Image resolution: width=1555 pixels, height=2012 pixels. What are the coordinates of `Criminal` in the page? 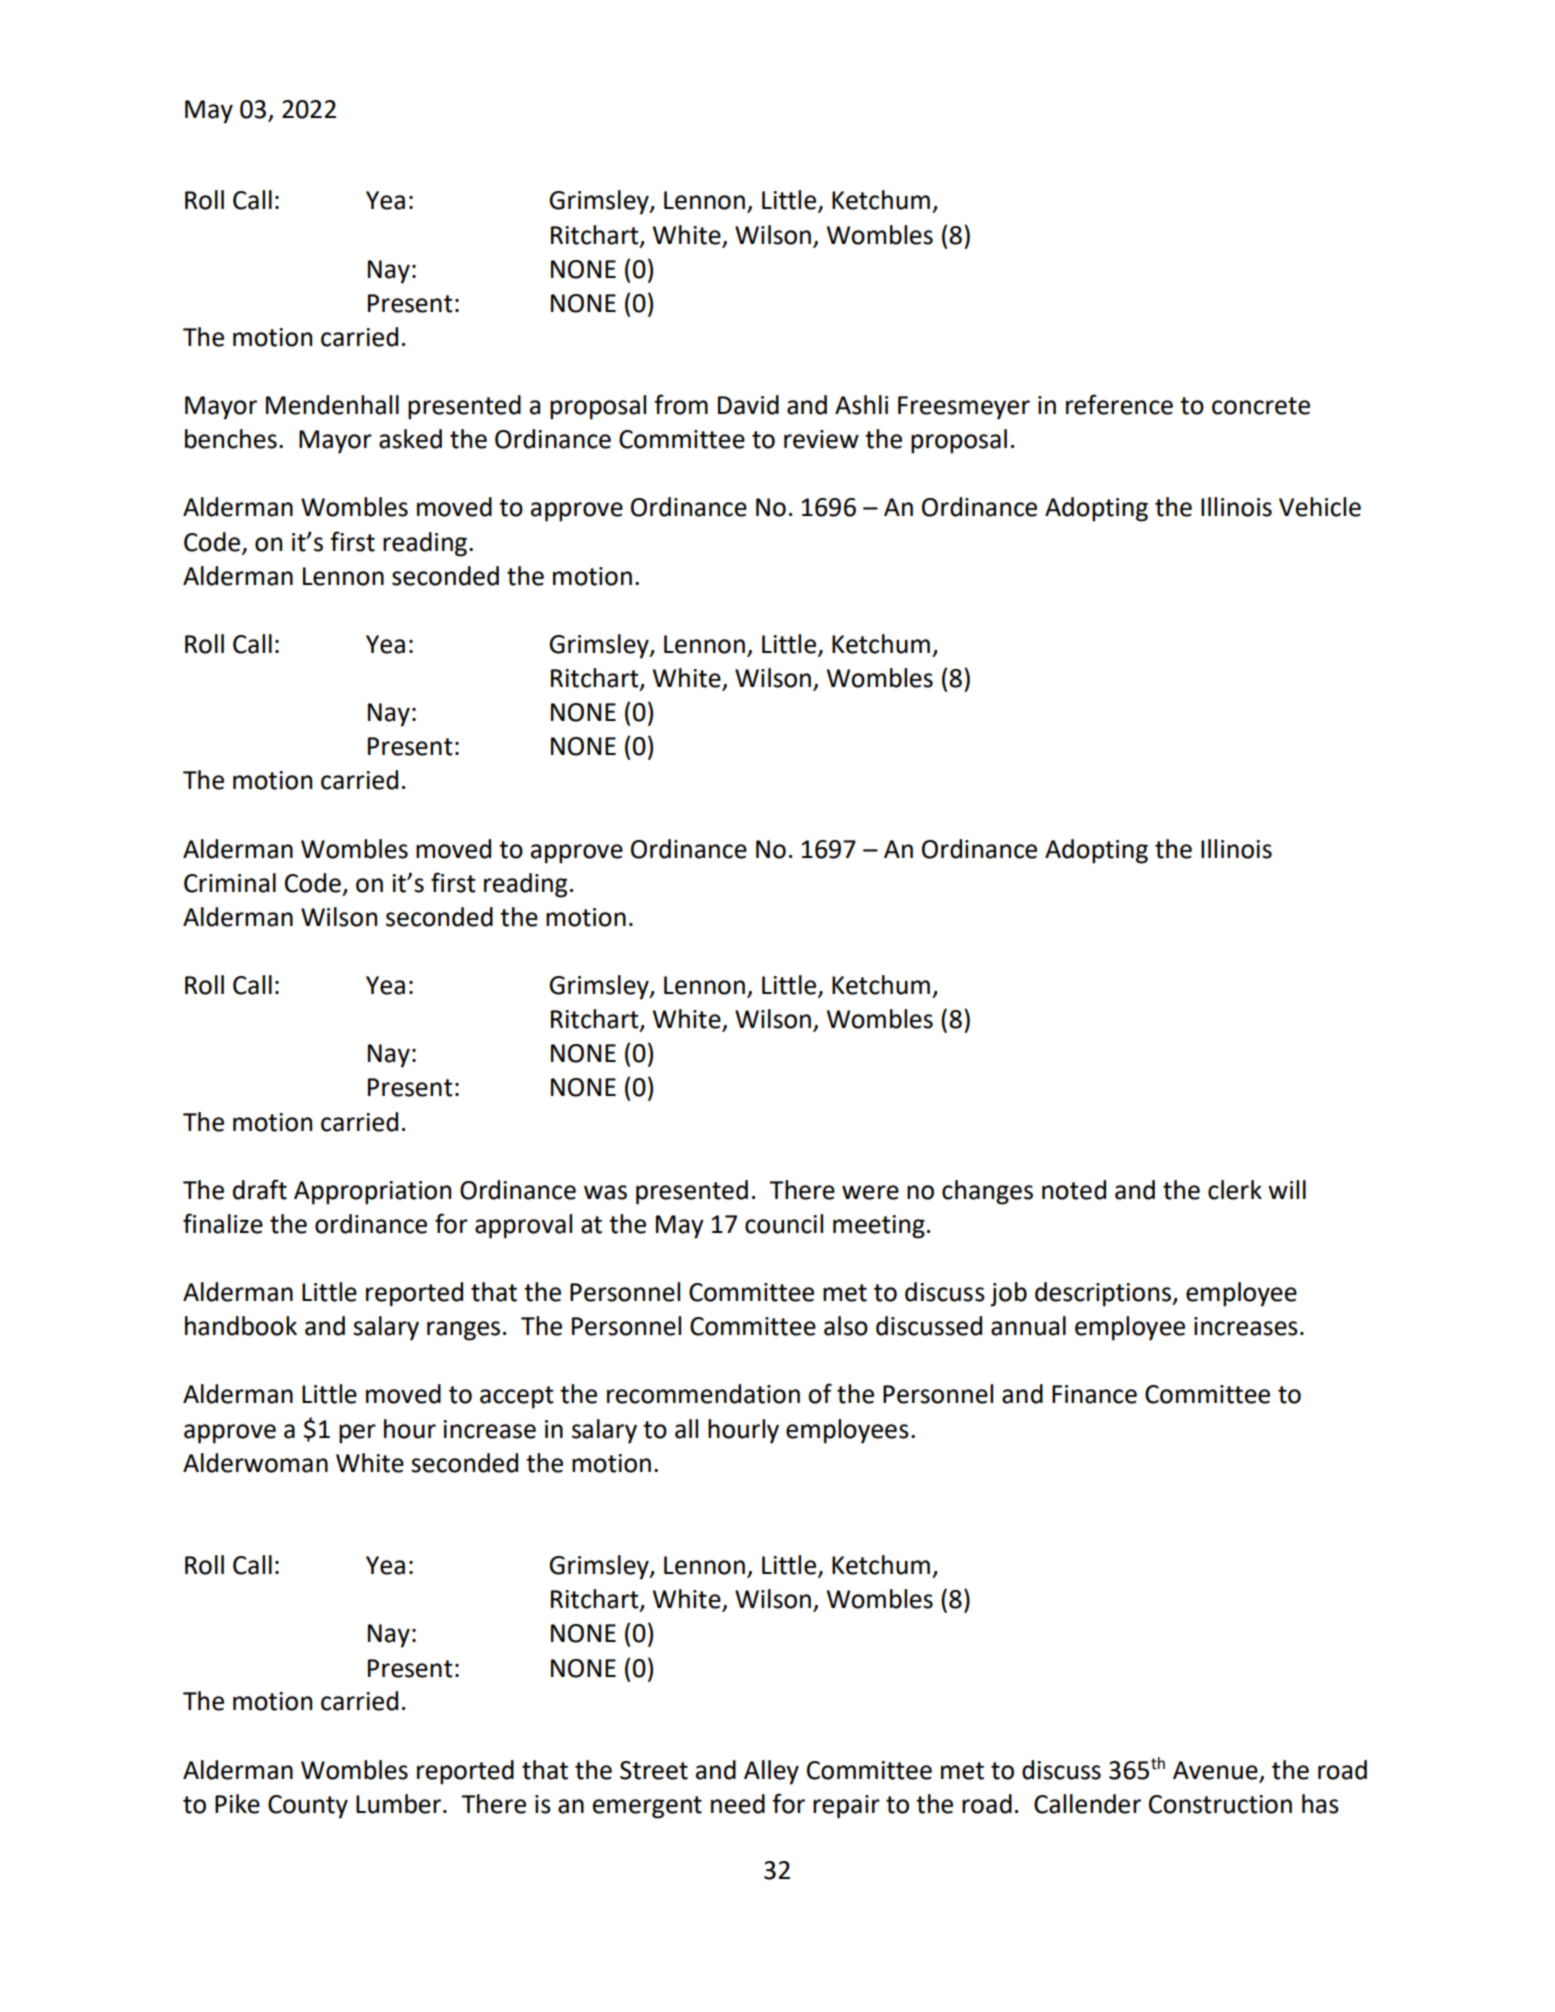 It's located at (230, 883).
